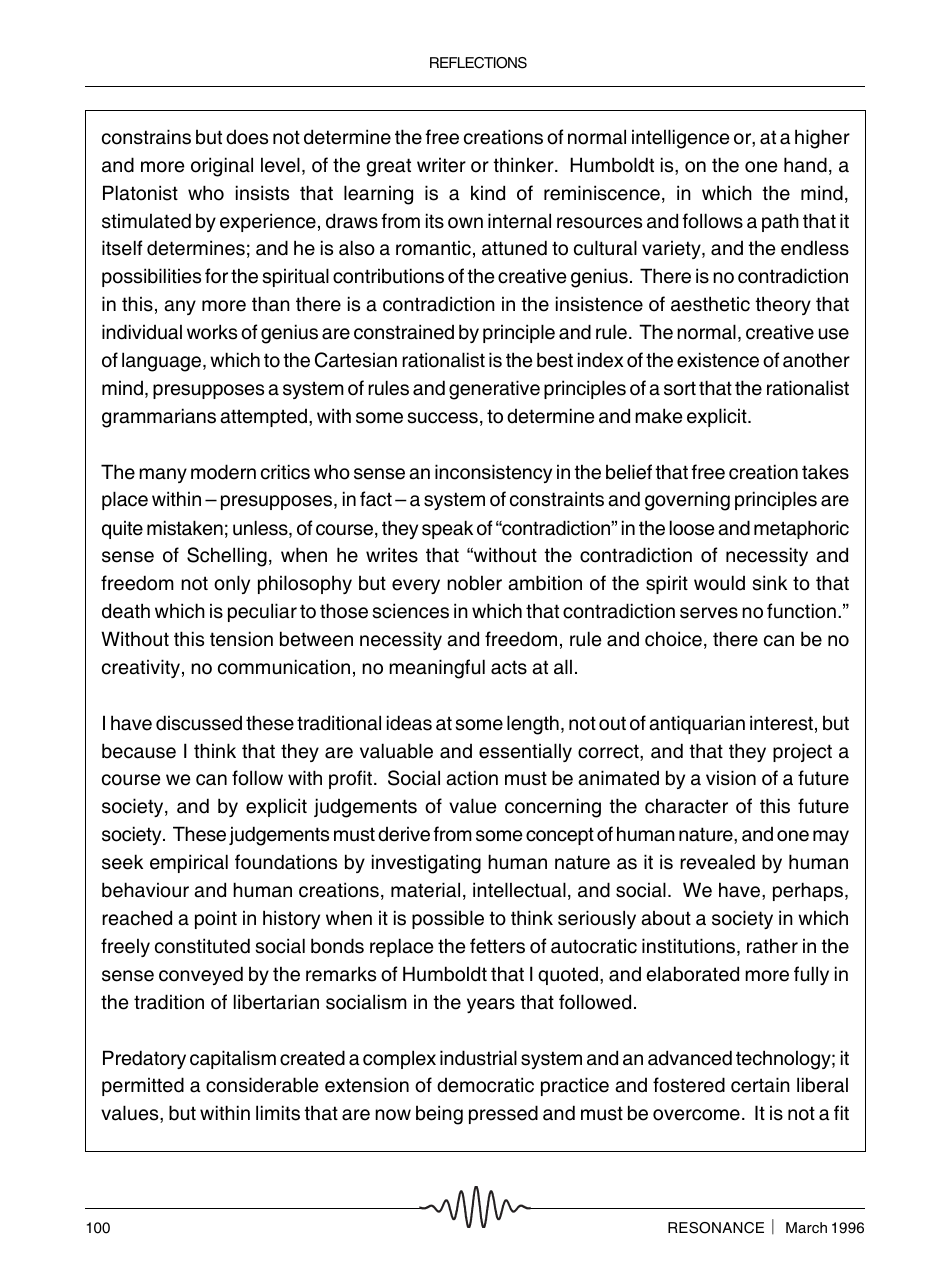 The height and width of the document is (1288, 951). What do you see at coordinates (709, 613) in the document?
I see `serves` at bounding box center [709, 613].
